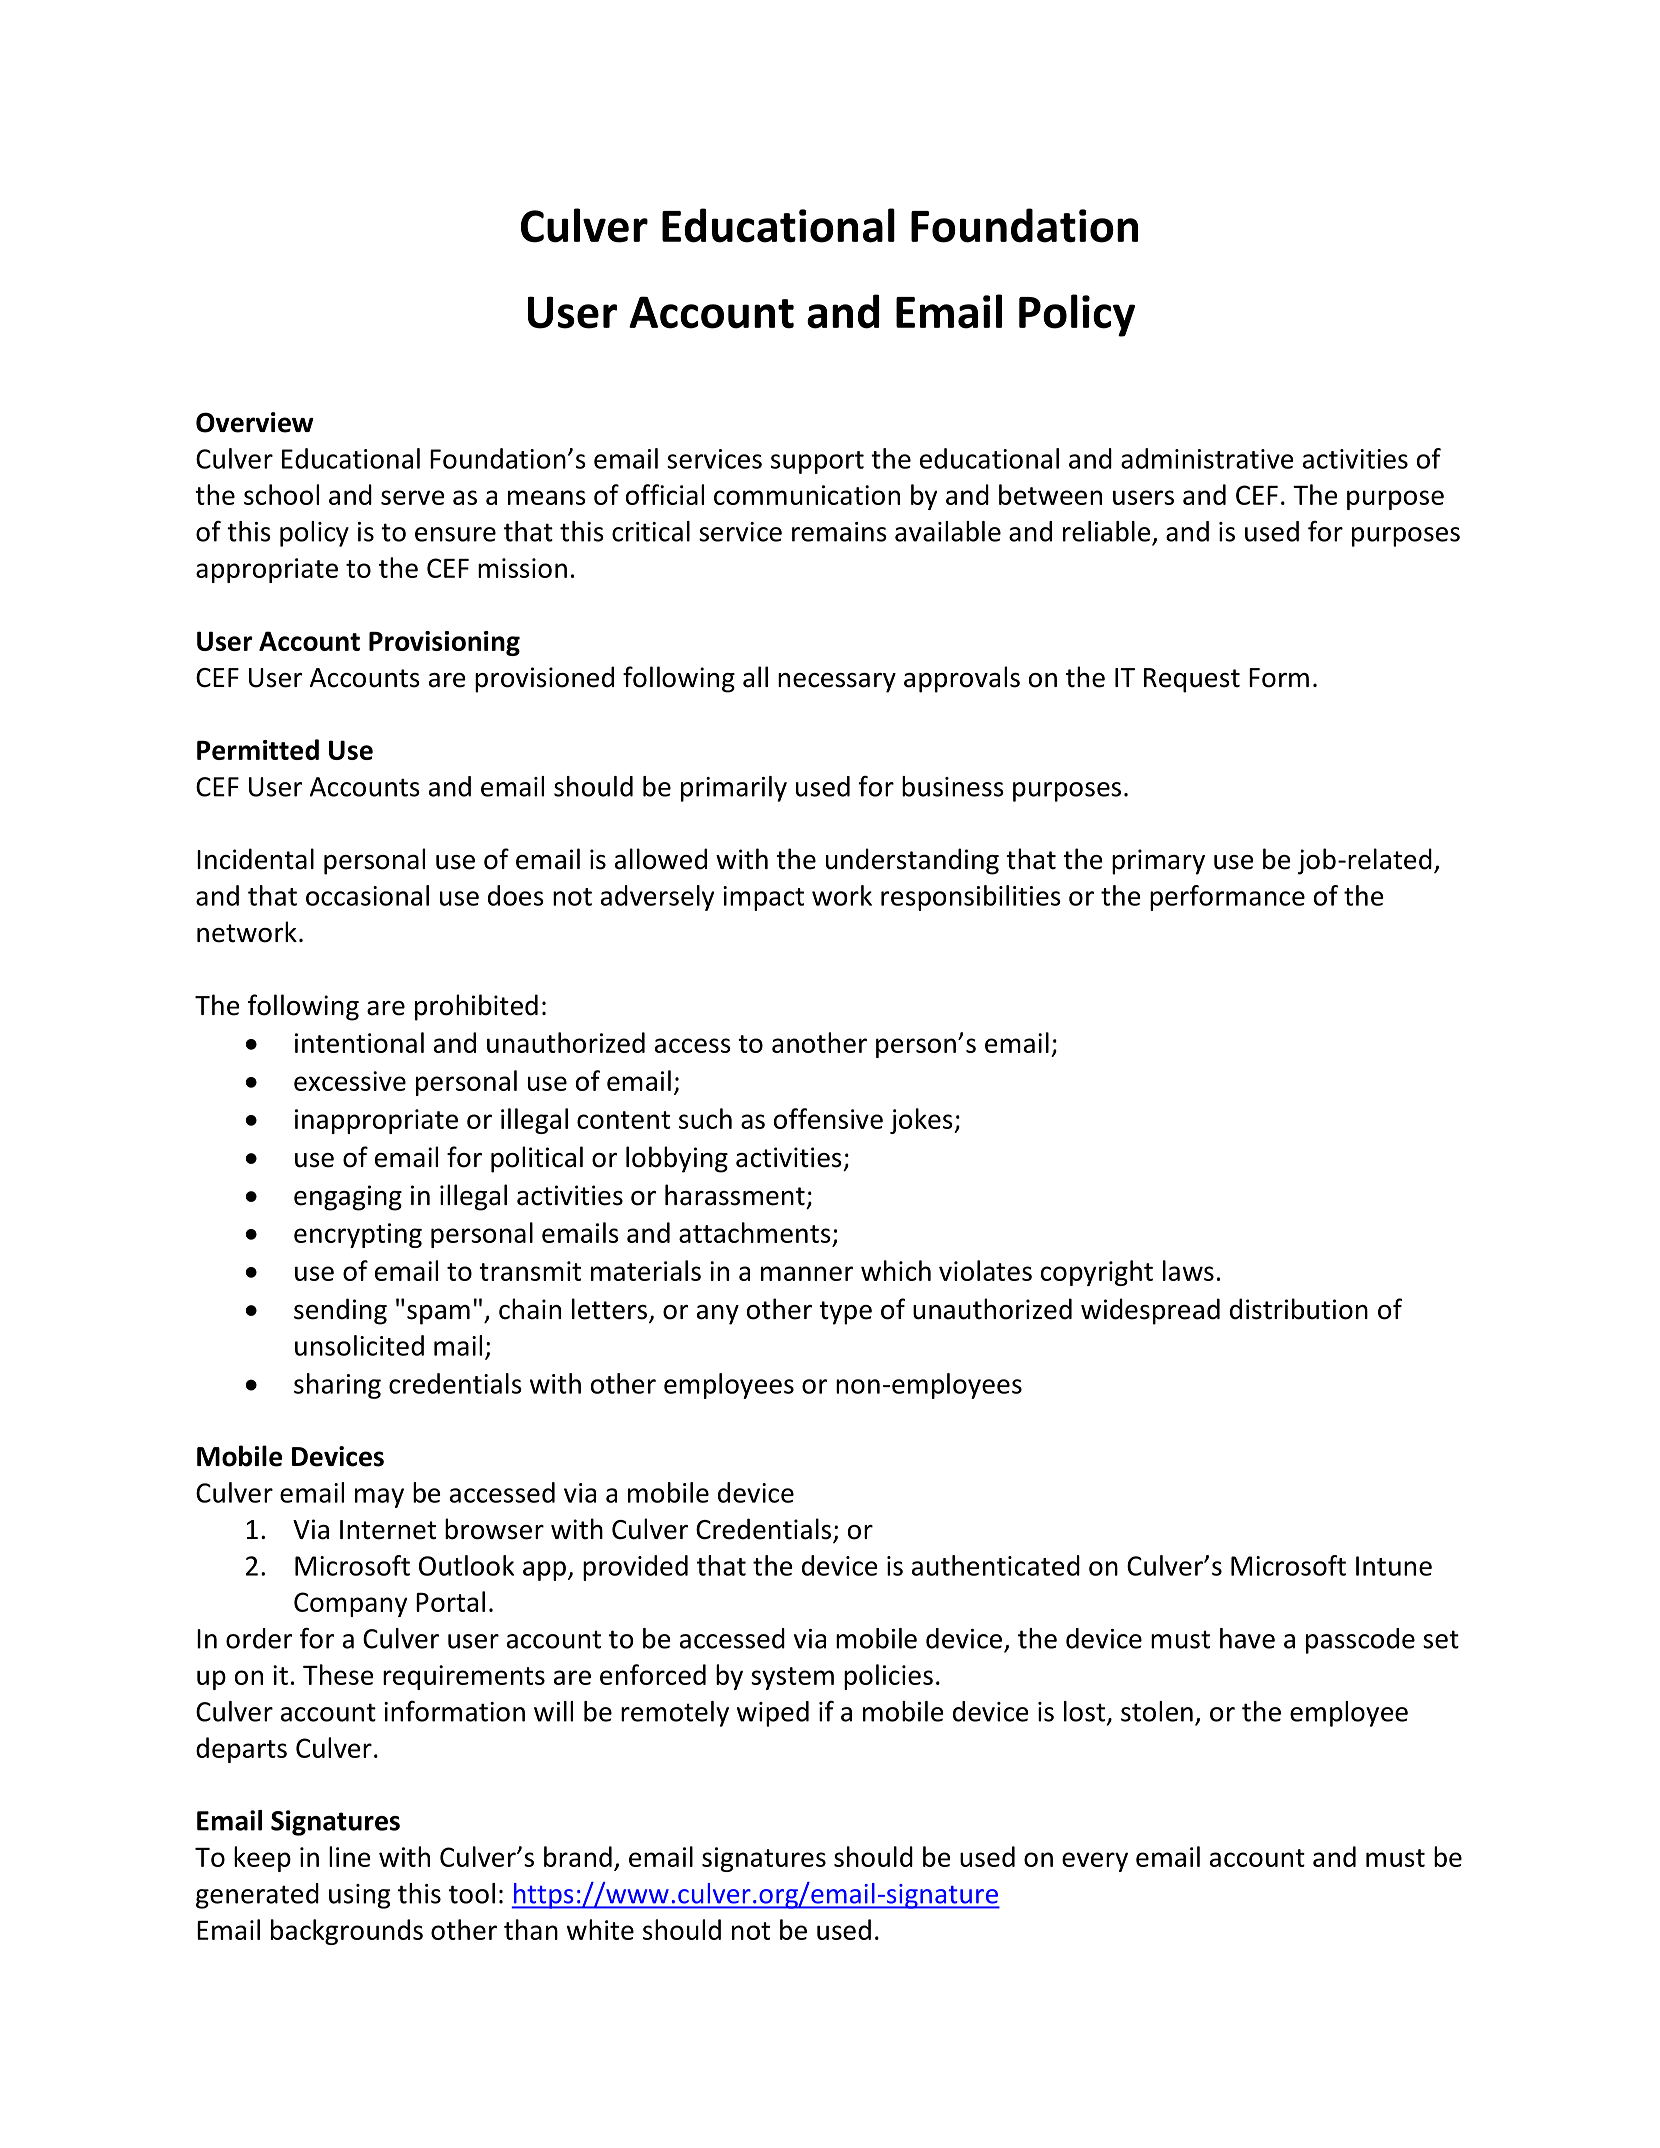 The image size is (1660, 2148). I want to click on support, so click(817, 462).
